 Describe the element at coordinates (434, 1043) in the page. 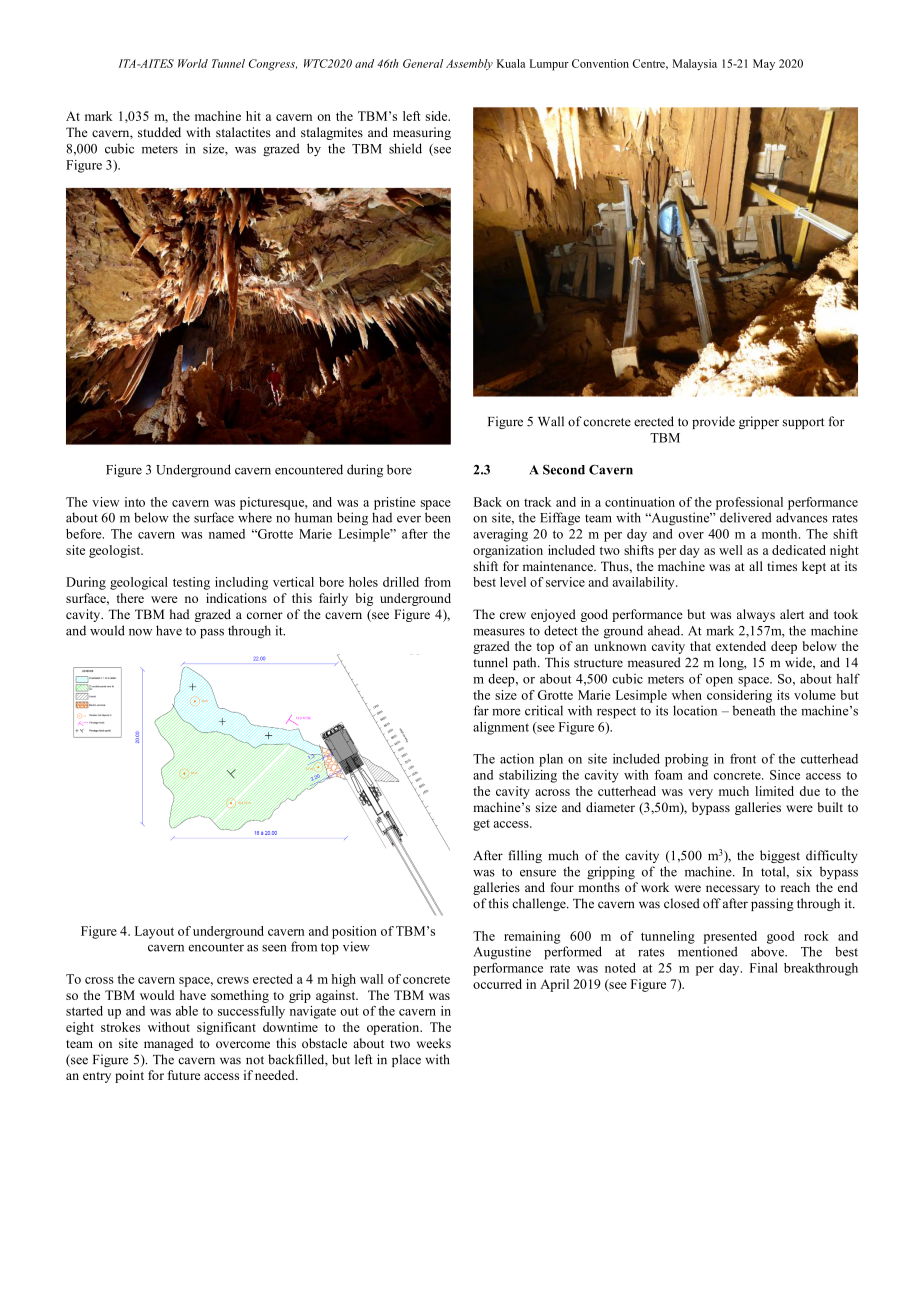

I see `weeks` at that location.
